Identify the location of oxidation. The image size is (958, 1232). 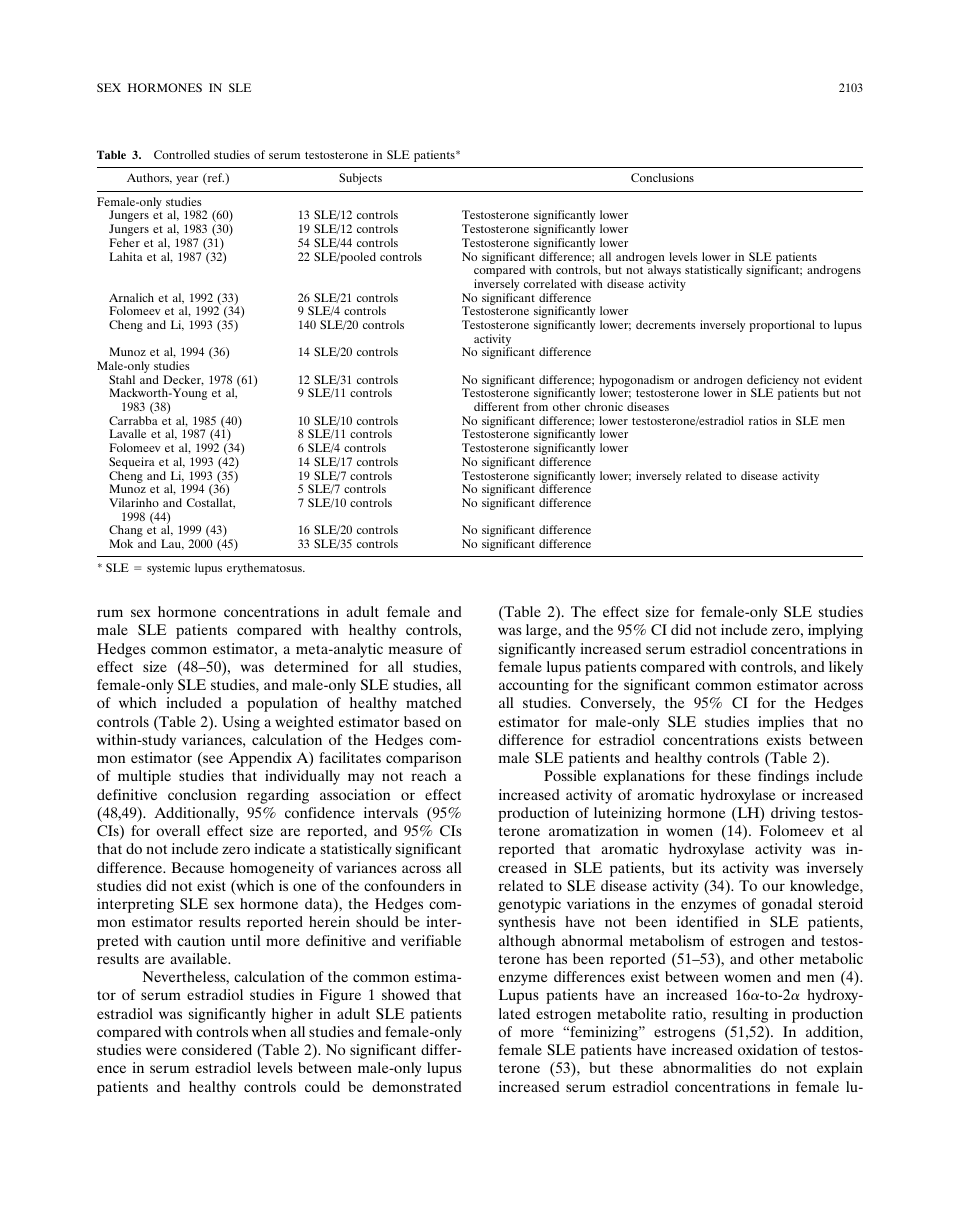
(768, 1049).
